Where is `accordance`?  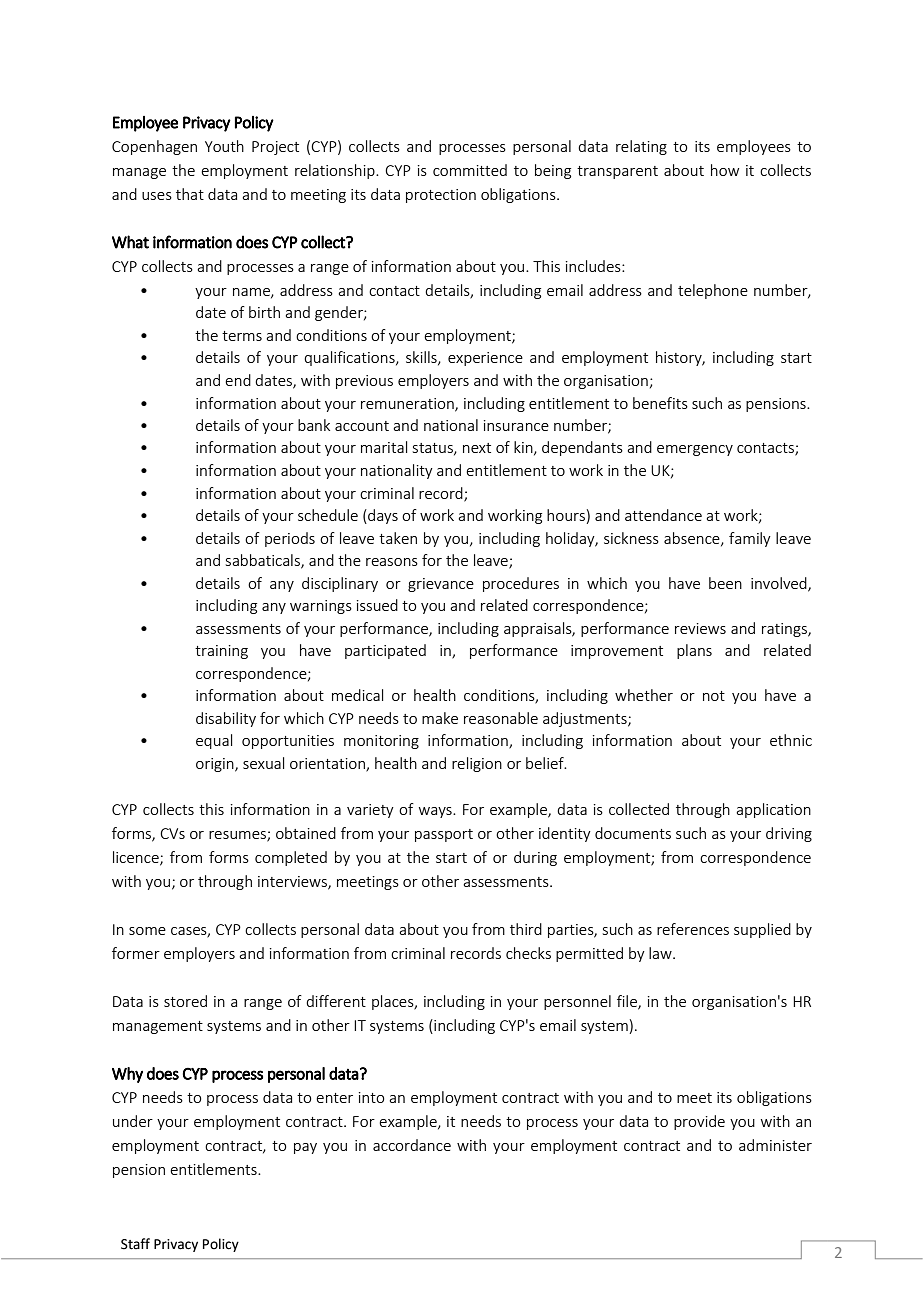 accordance is located at coordinates (412, 1145).
